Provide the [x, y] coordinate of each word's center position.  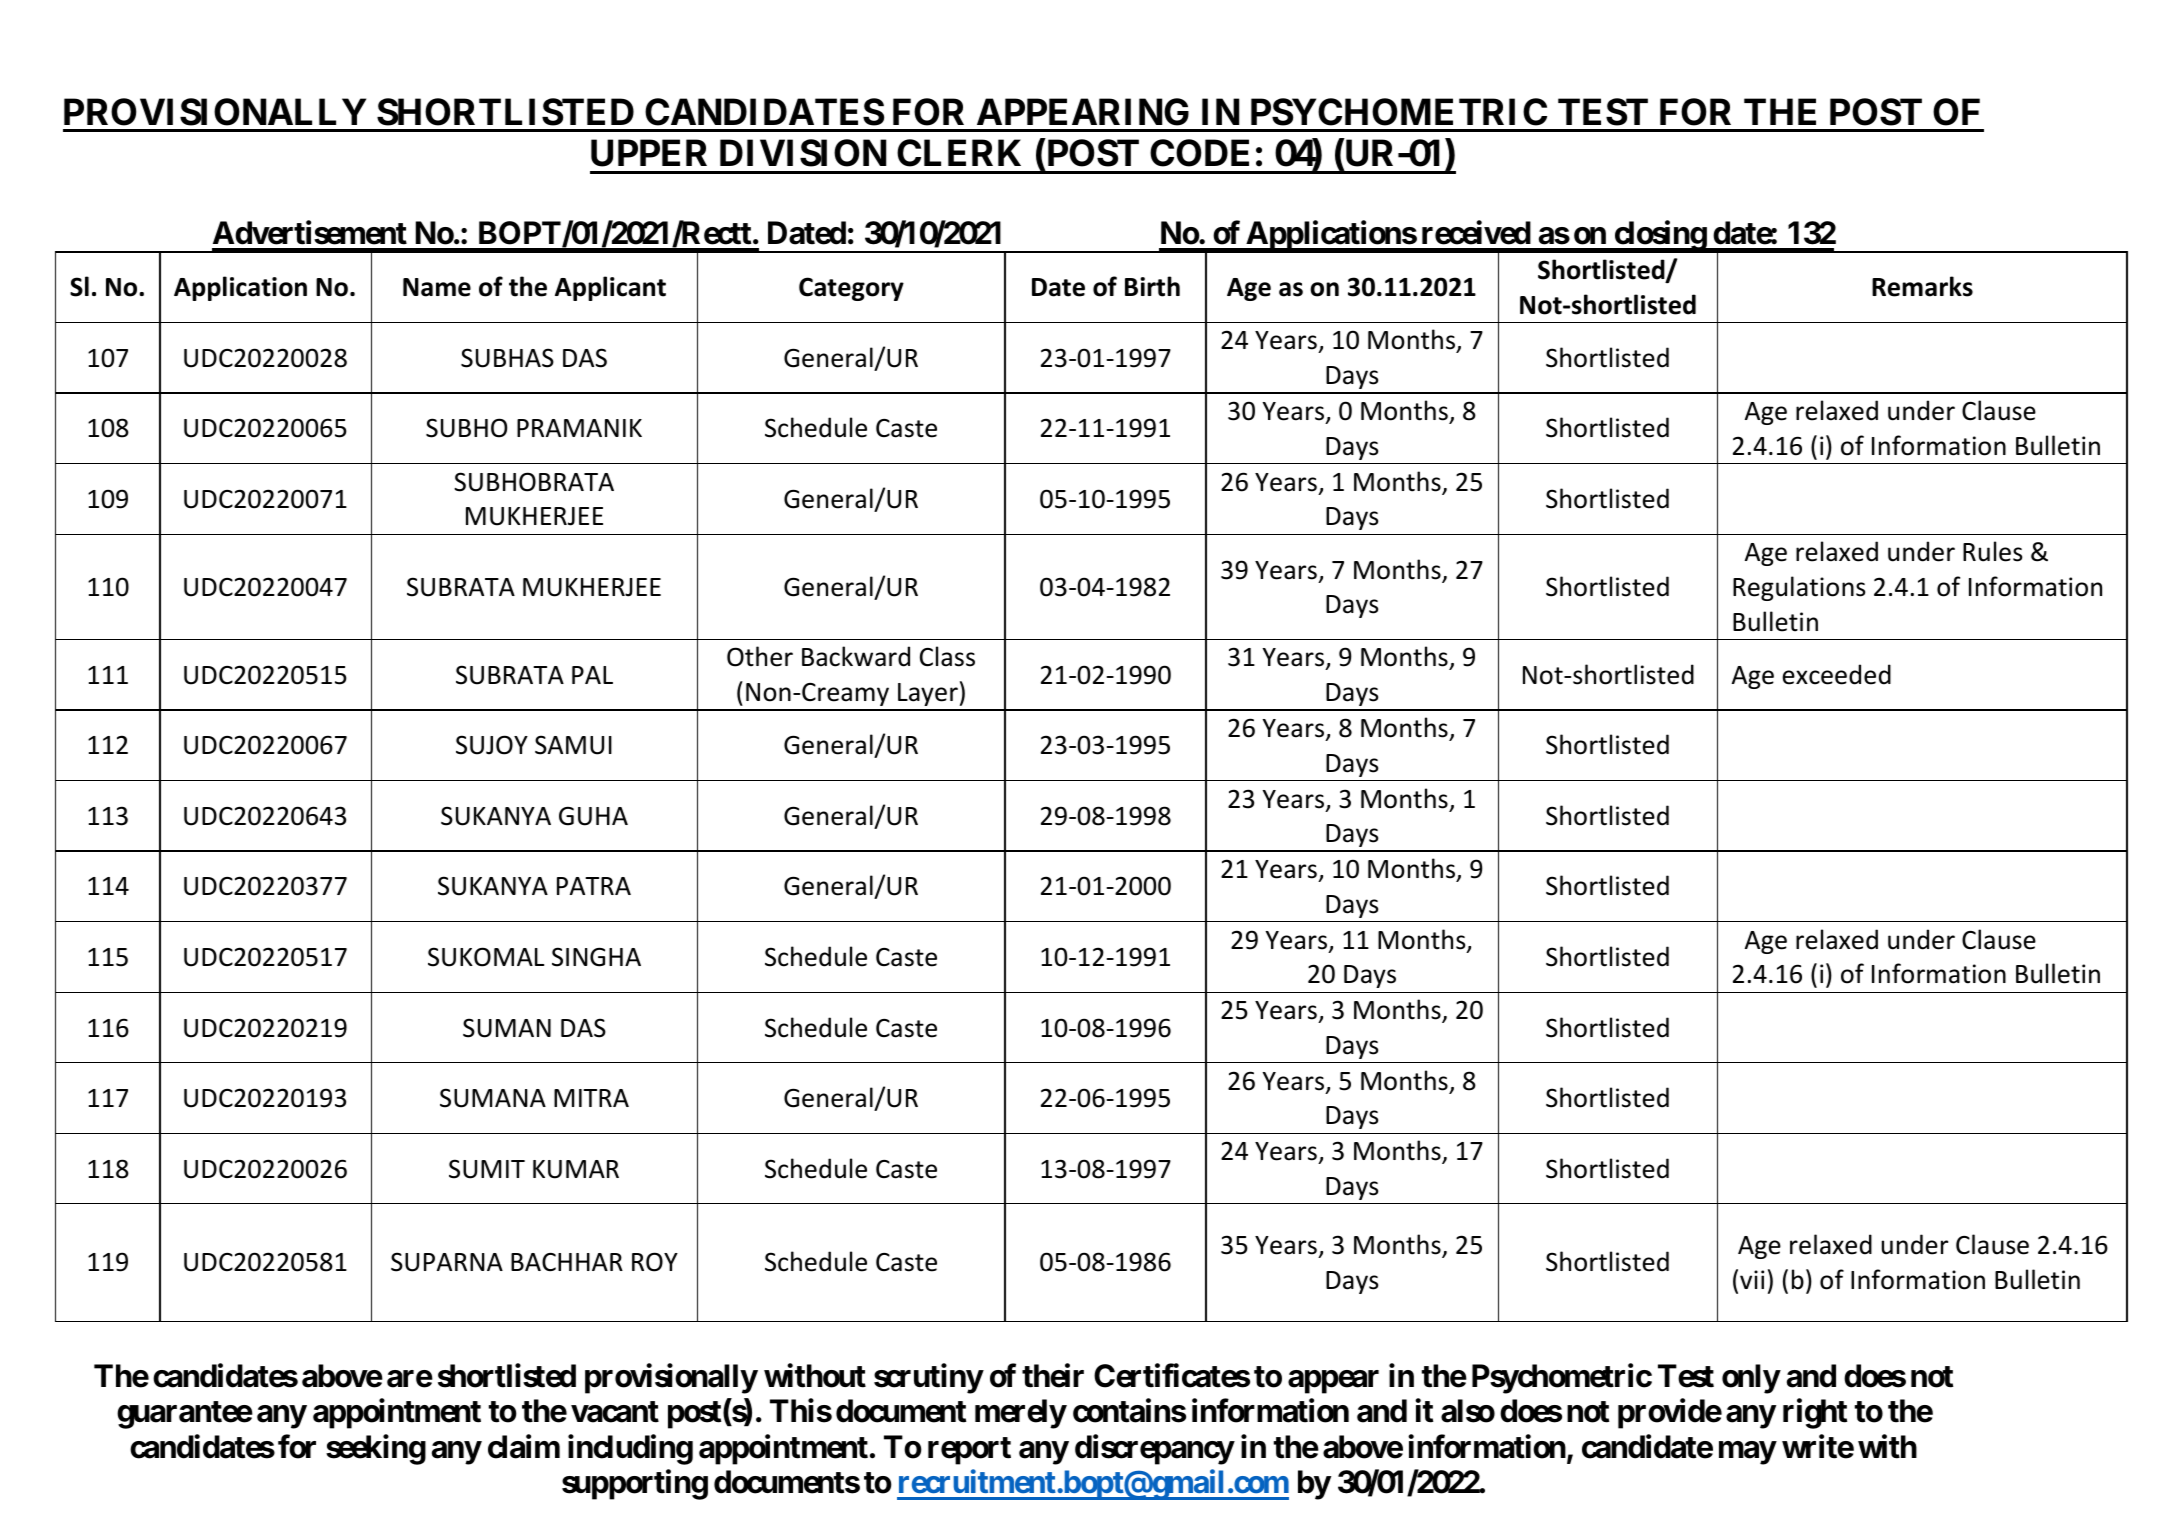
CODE [1199, 153]
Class [947, 656]
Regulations [1799, 588]
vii [1752, 1279]
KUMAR [576, 1169]
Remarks [1922, 286]
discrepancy [1154, 1449]
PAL [592, 675]
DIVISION [803, 153]
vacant [615, 1412]
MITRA [591, 1098]
